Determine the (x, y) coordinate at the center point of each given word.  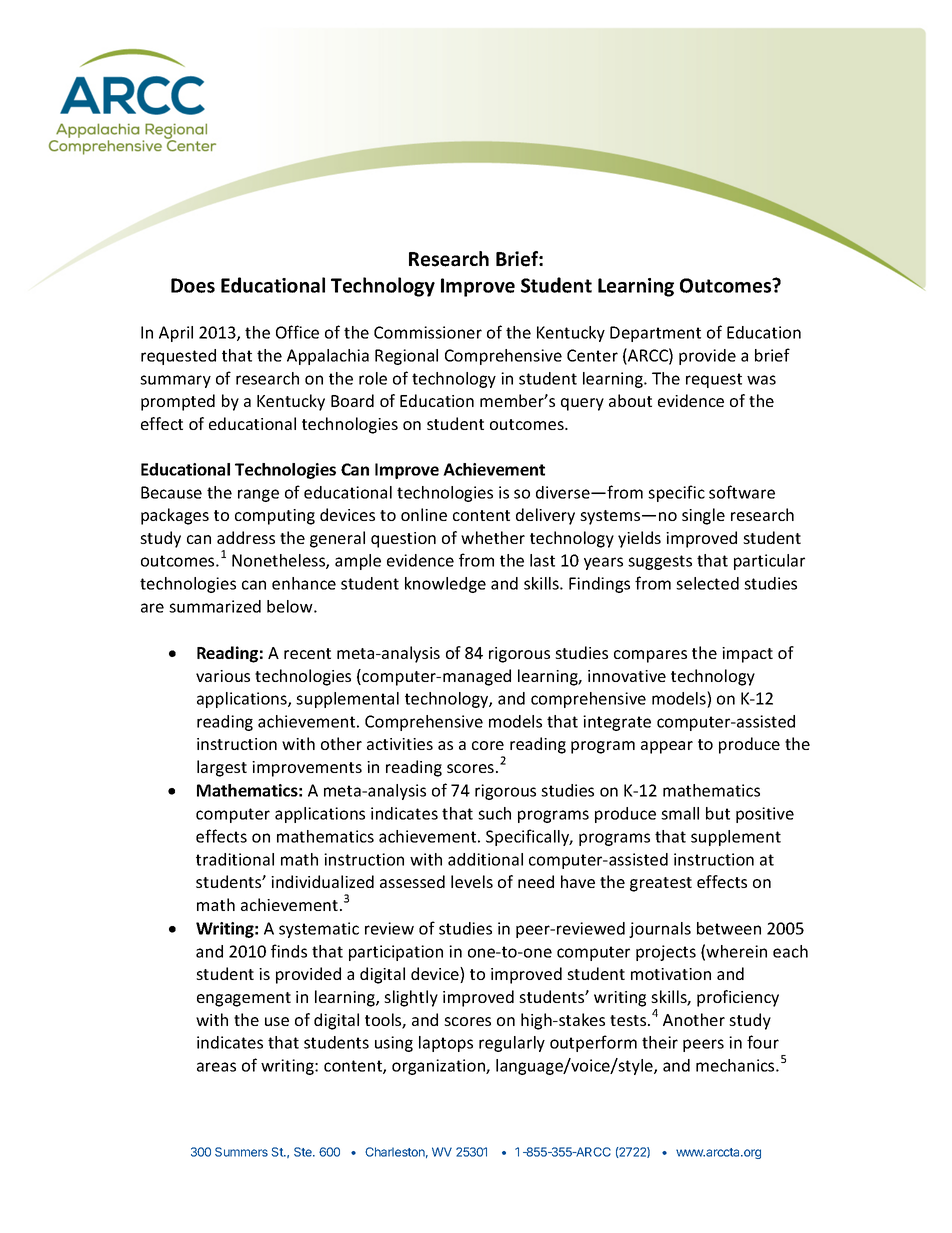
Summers (241, 1152)
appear (667, 747)
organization (439, 1067)
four (763, 1042)
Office (297, 332)
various (223, 676)
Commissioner (428, 332)
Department (655, 334)
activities (400, 744)
